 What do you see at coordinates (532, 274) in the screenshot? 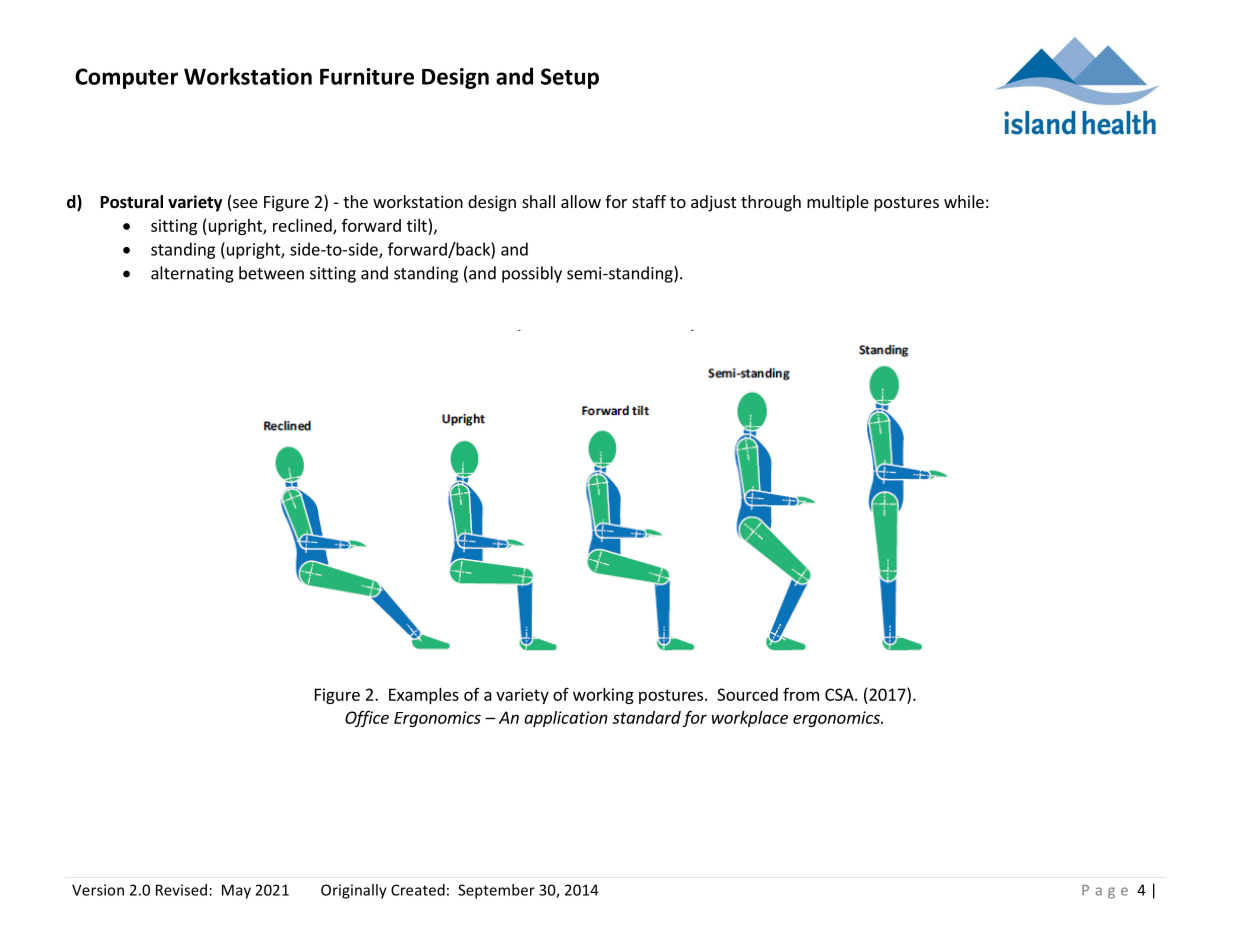
I see `possibly` at bounding box center [532, 274].
